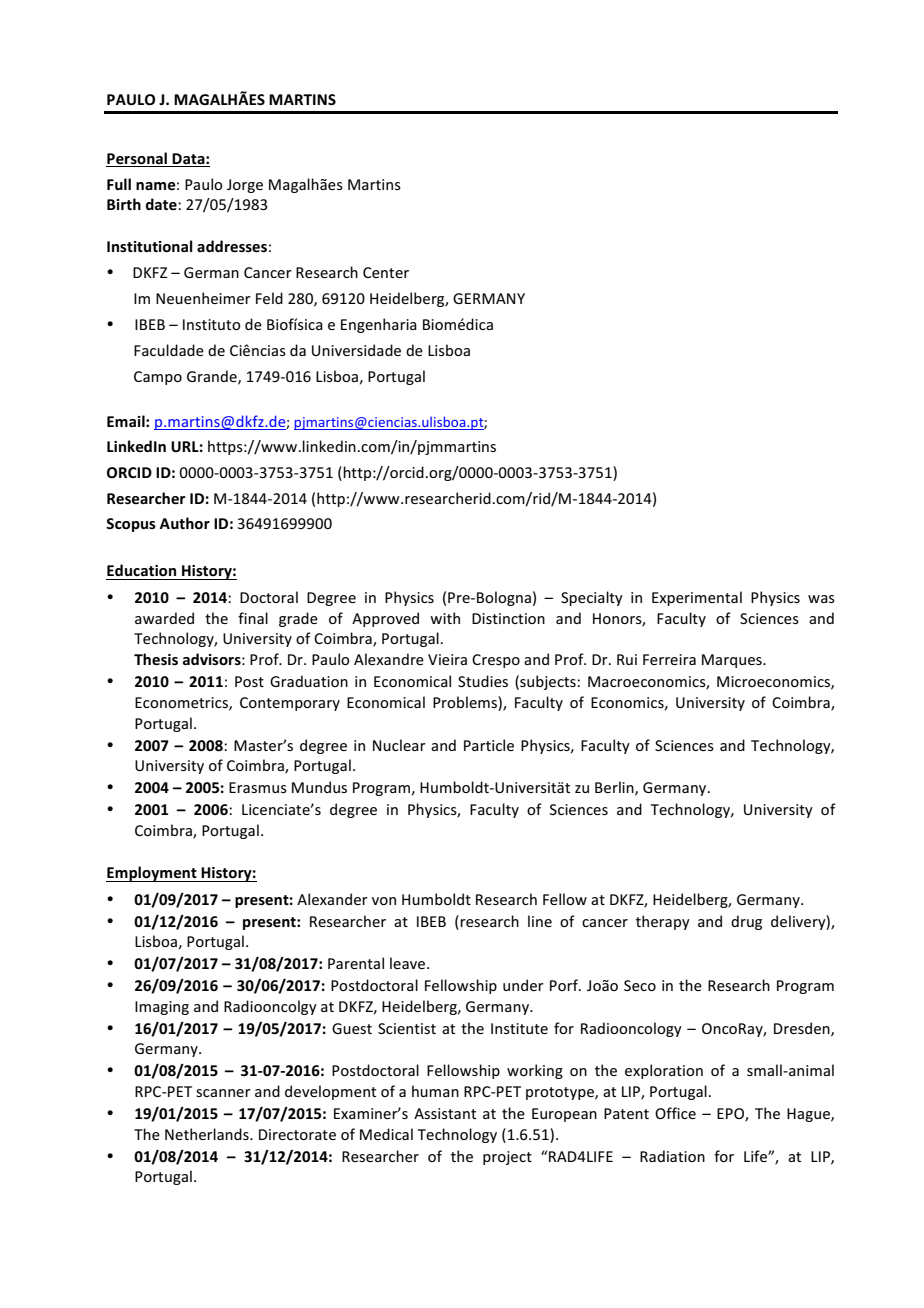 Image resolution: width=924 pixels, height=1308 pixels. What do you see at coordinates (445, 1113) in the screenshot?
I see `Assistant` at bounding box center [445, 1113].
